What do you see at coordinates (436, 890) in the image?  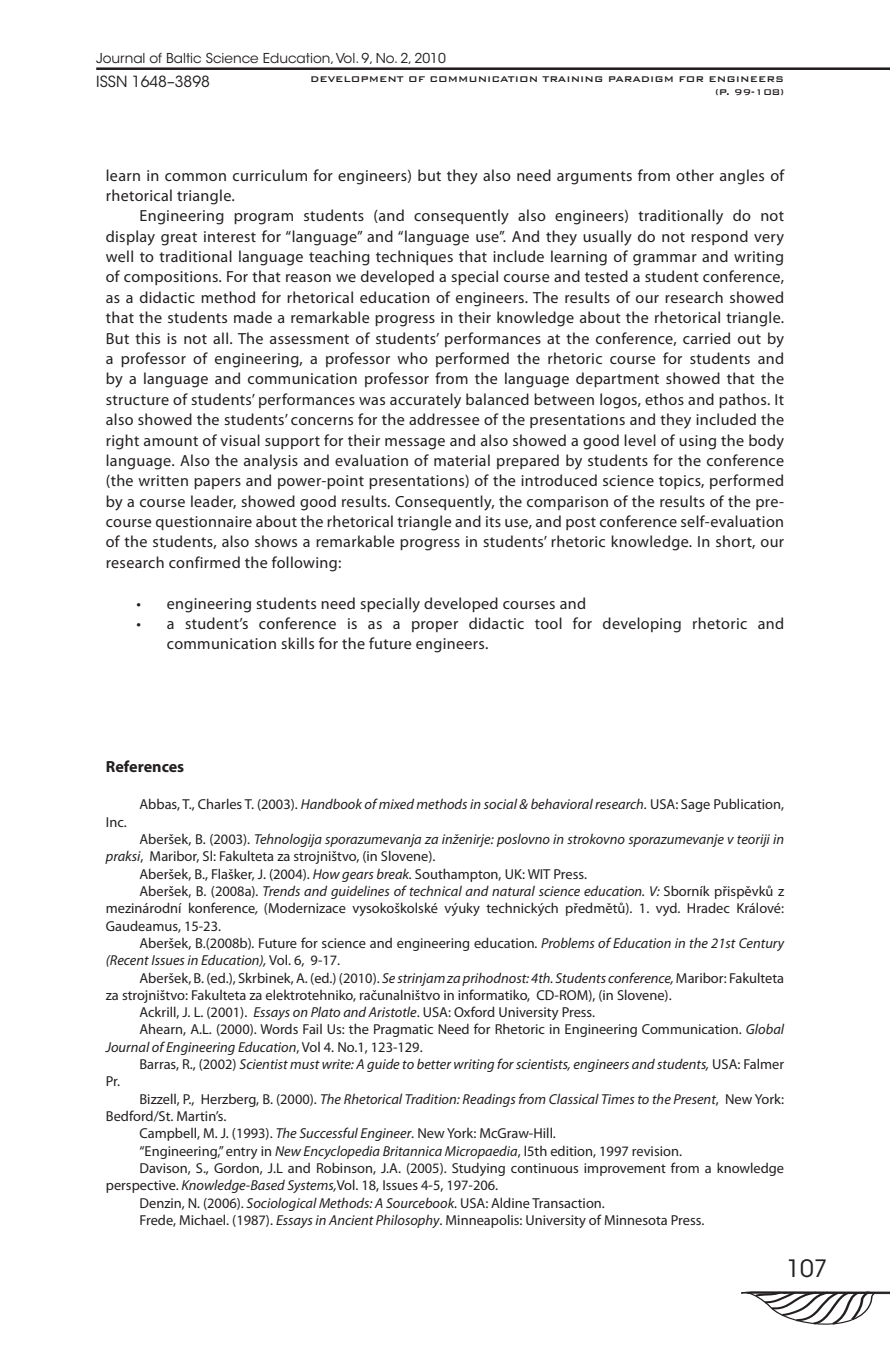 I see `technical` at bounding box center [436, 890].
